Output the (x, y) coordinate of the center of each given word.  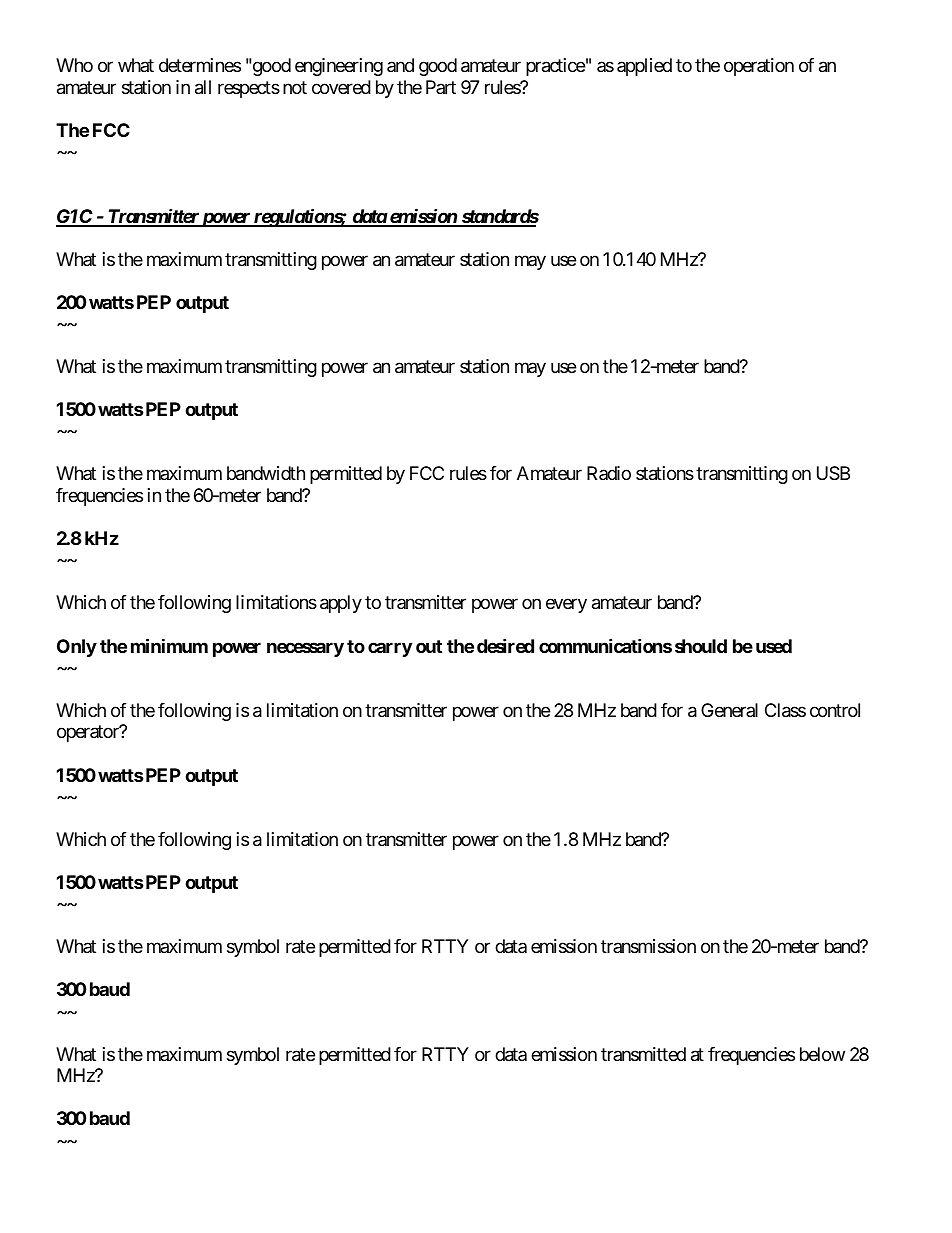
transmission (648, 946)
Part (441, 87)
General (729, 710)
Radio (609, 473)
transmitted (643, 1054)
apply (341, 604)
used (774, 646)
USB (833, 473)
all (203, 87)
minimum (169, 645)
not (295, 87)
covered (341, 87)
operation (759, 67)
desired (505, 645)
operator (89, 733)
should (701, 646)
